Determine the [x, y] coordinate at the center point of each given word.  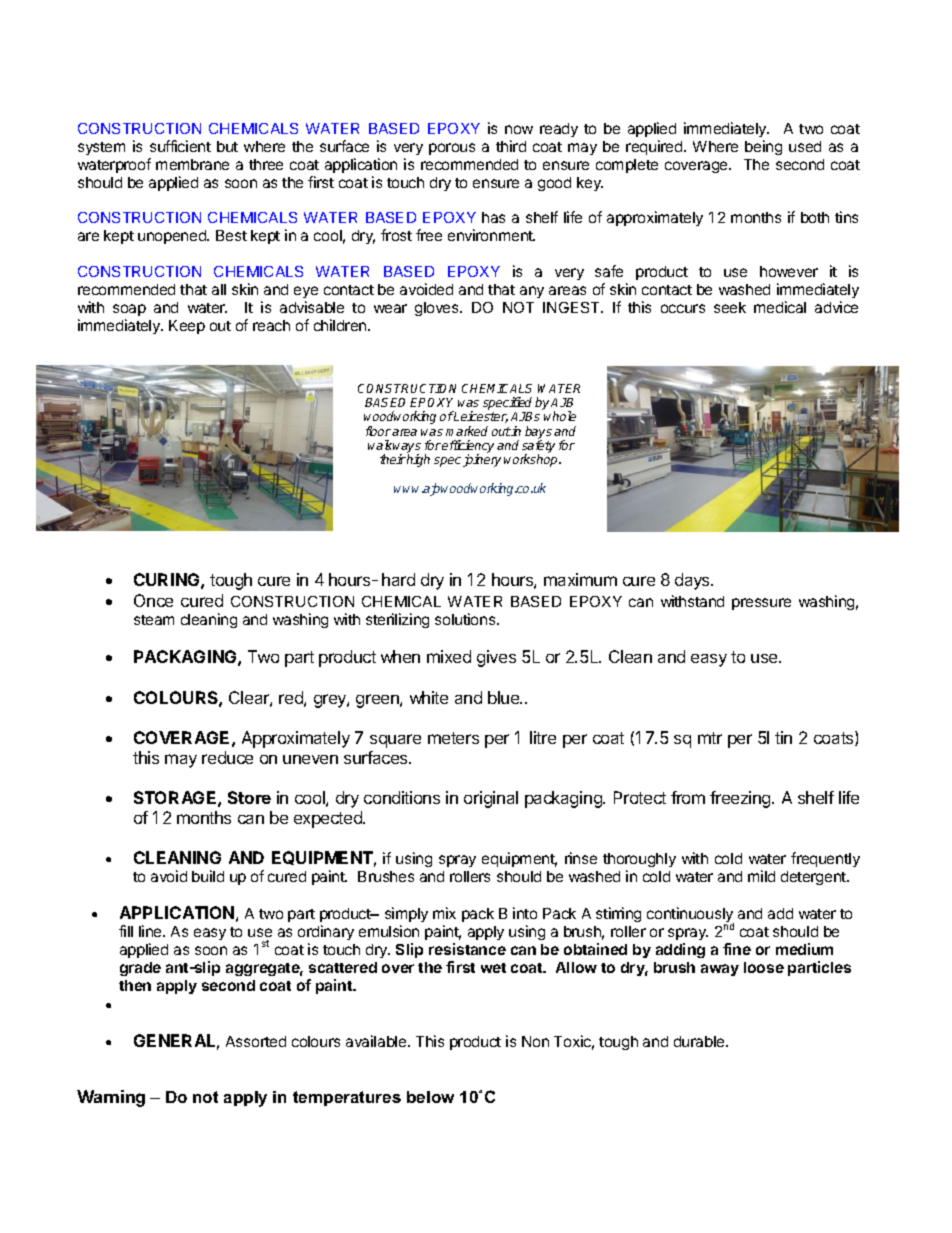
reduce [227, 757]
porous [452, 149]
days [693, 581]
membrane [192, 164]
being [763, 147]
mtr [710, 738]
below [430, 1097]
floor [378, 431]
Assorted [256, 1041]
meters [453, 738]
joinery [482, 460]
